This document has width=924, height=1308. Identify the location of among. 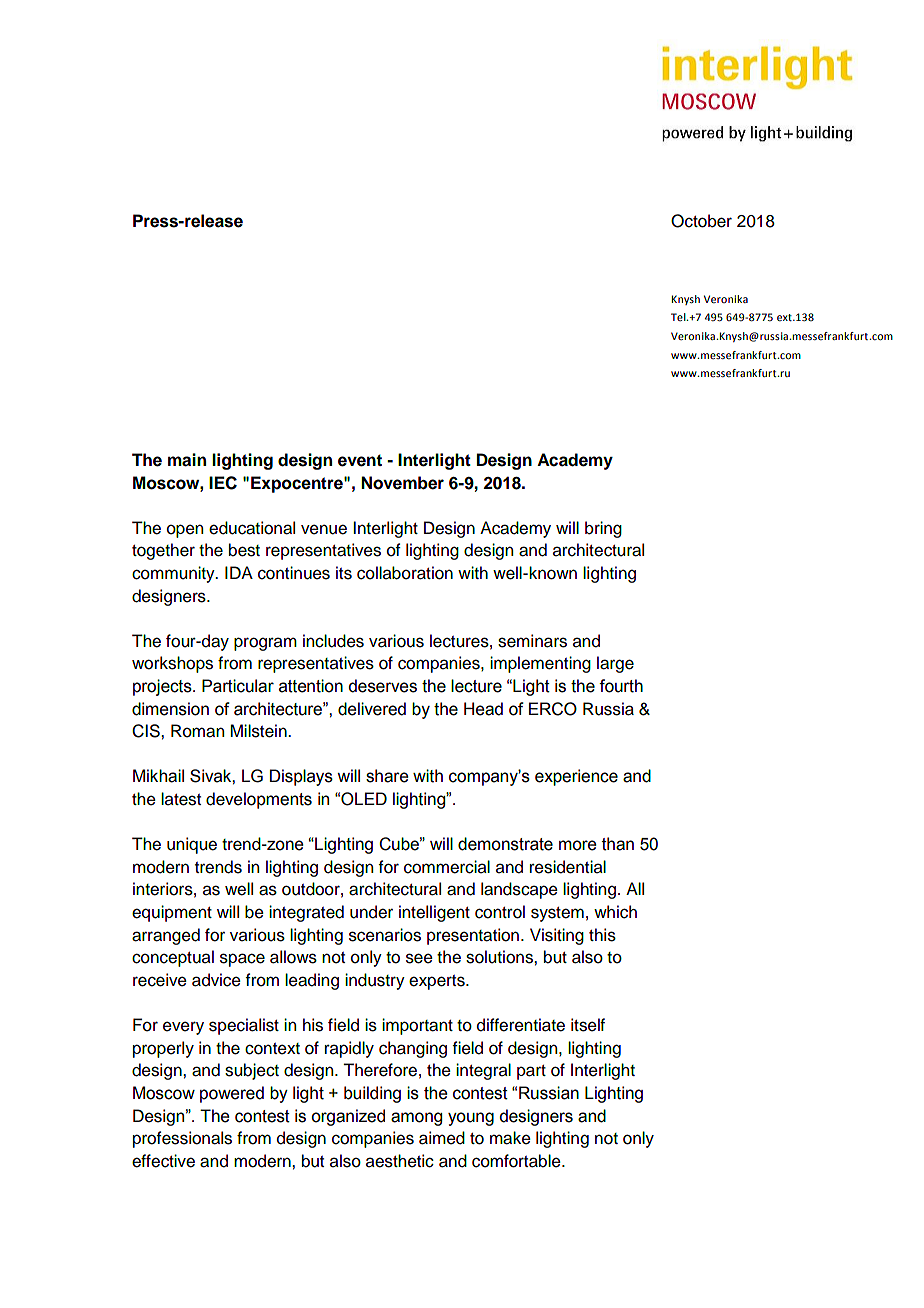
(416, 1119).
